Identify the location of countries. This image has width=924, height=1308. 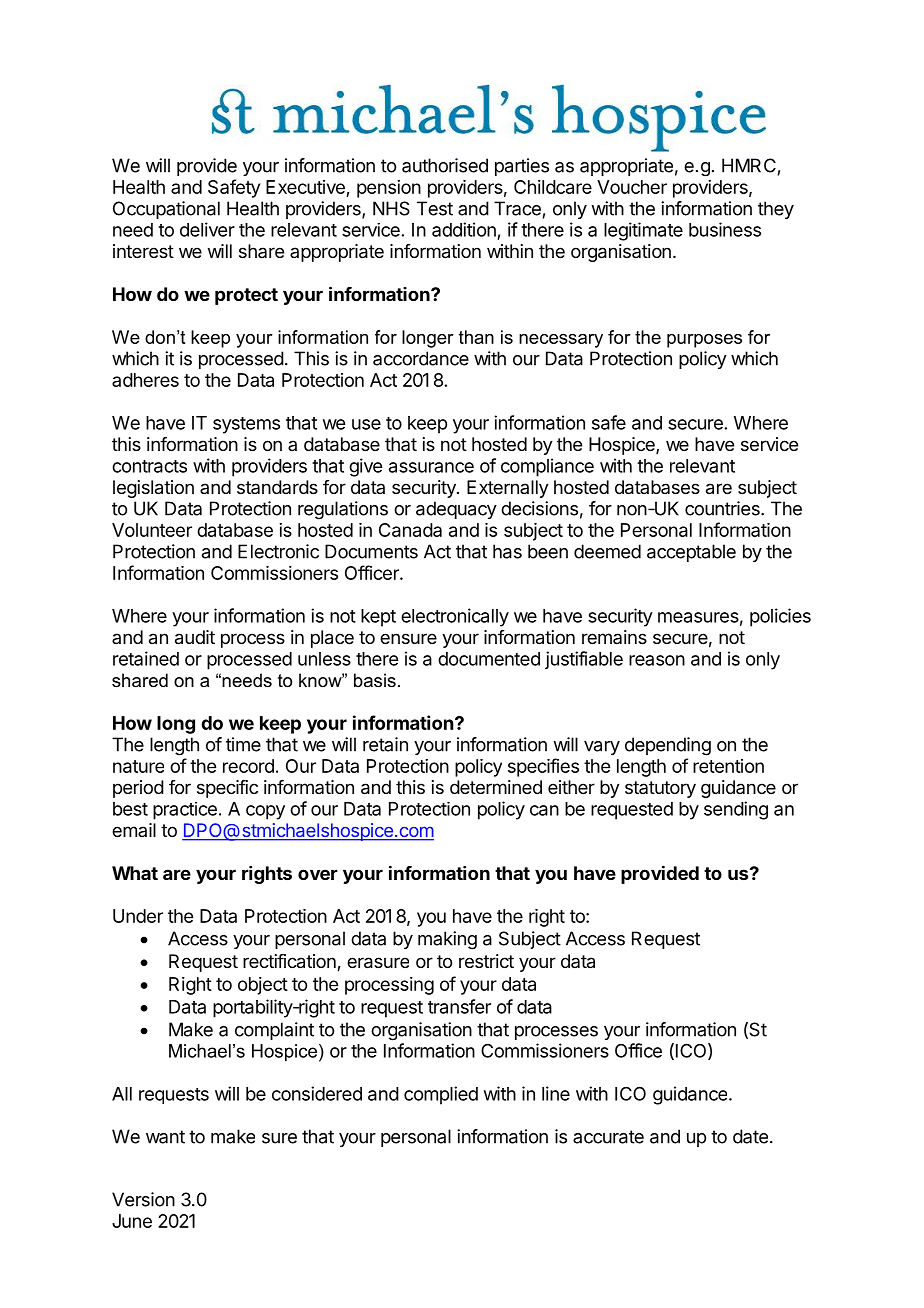
(723, 508).
